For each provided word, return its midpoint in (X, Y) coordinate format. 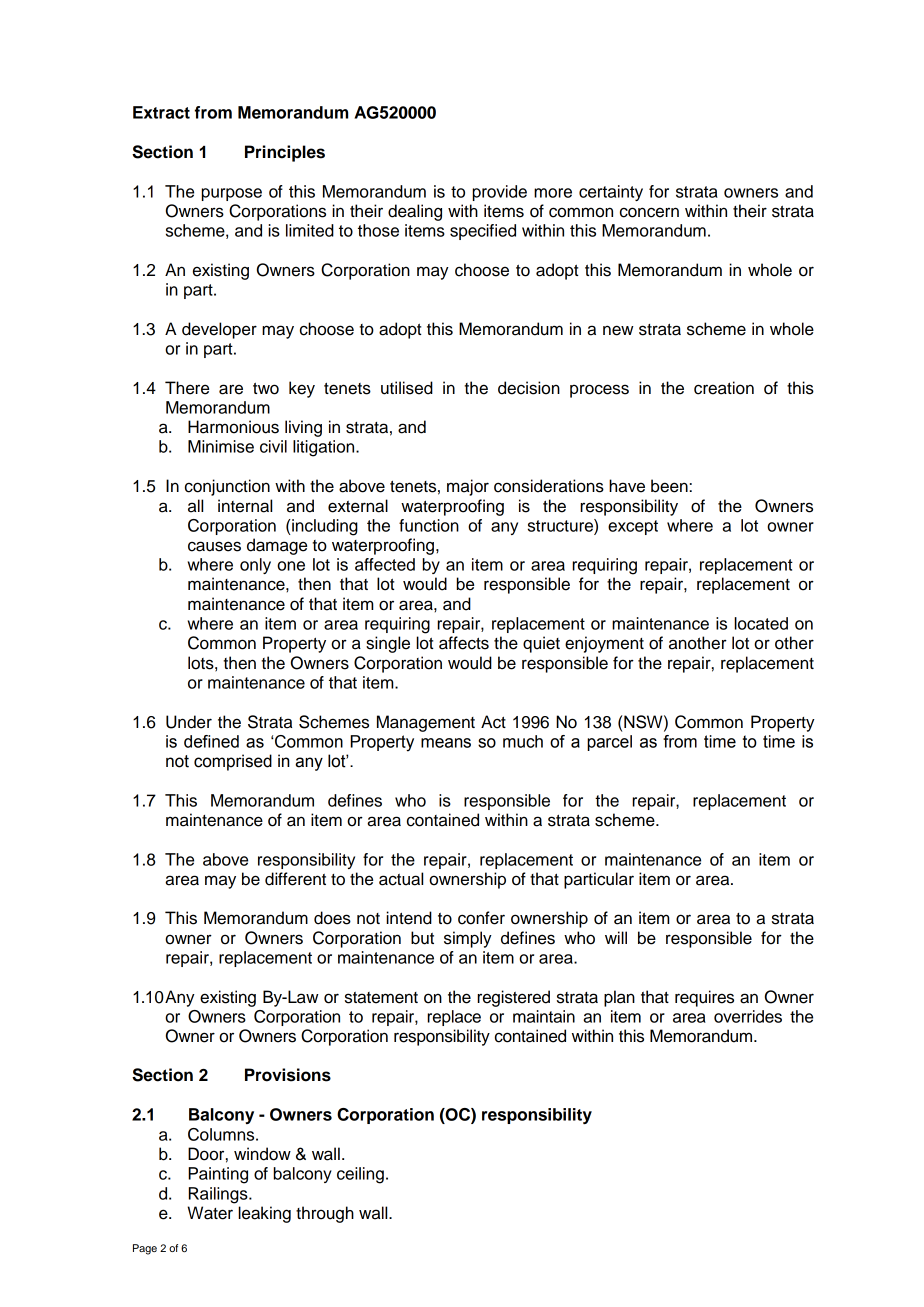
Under (189, 722)
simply (468, 939)
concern (649, 212)
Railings (219, 1195)
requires (704, 998)
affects (464, 643)
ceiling (360, 1175)
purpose (232, 194)
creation (724, 388)
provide (500, 193)
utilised (407, 388)
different (295, 879)
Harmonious (233, 427)
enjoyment (604, 644)
